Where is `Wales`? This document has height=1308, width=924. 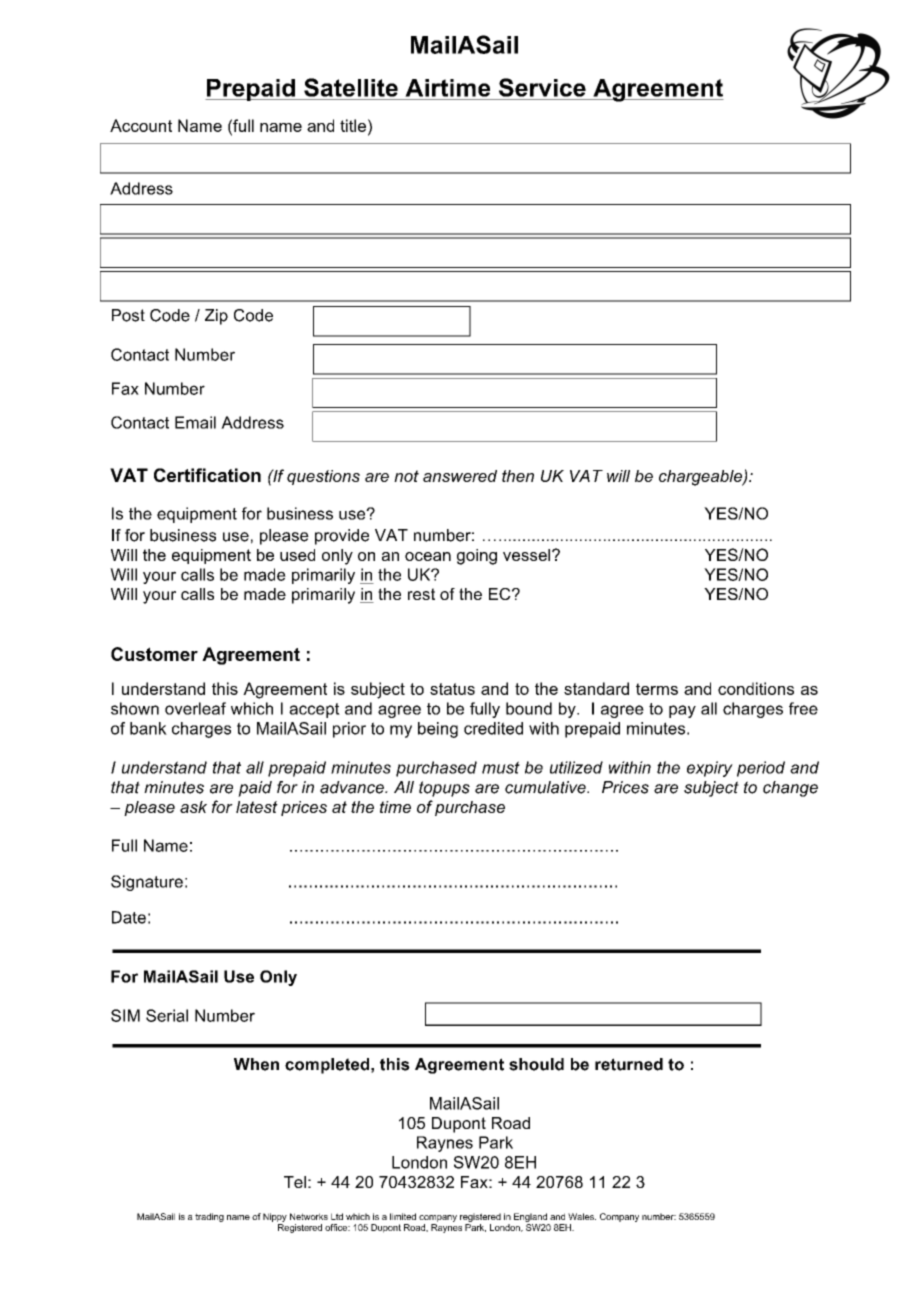 Wales is located at coordinates (582, 1216).
